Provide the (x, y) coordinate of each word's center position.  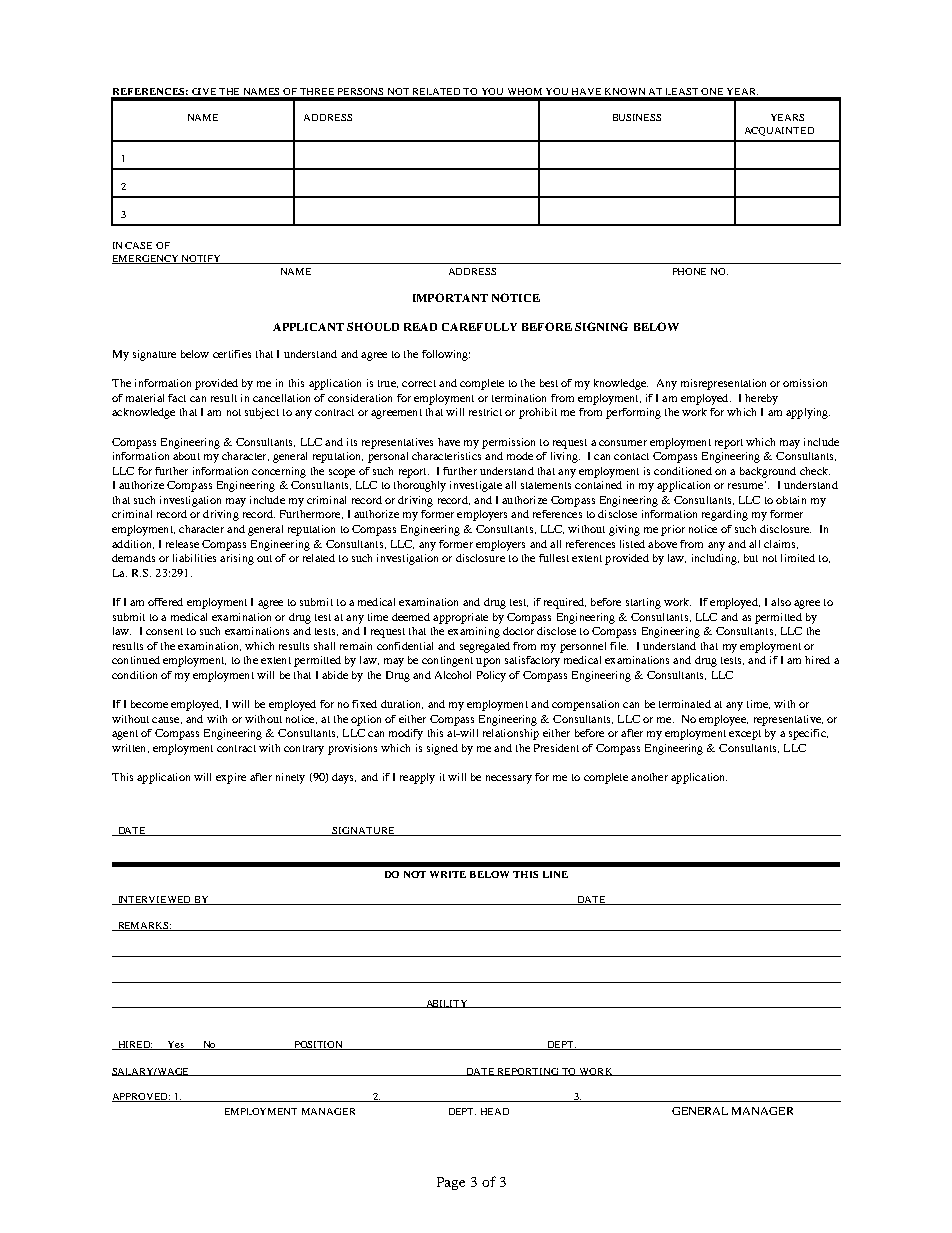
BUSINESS (637, 117)
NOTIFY (202, 259)
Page (451, 1183)
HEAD (495, 1111)
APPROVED (141, 1097)
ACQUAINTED (779, 131)
